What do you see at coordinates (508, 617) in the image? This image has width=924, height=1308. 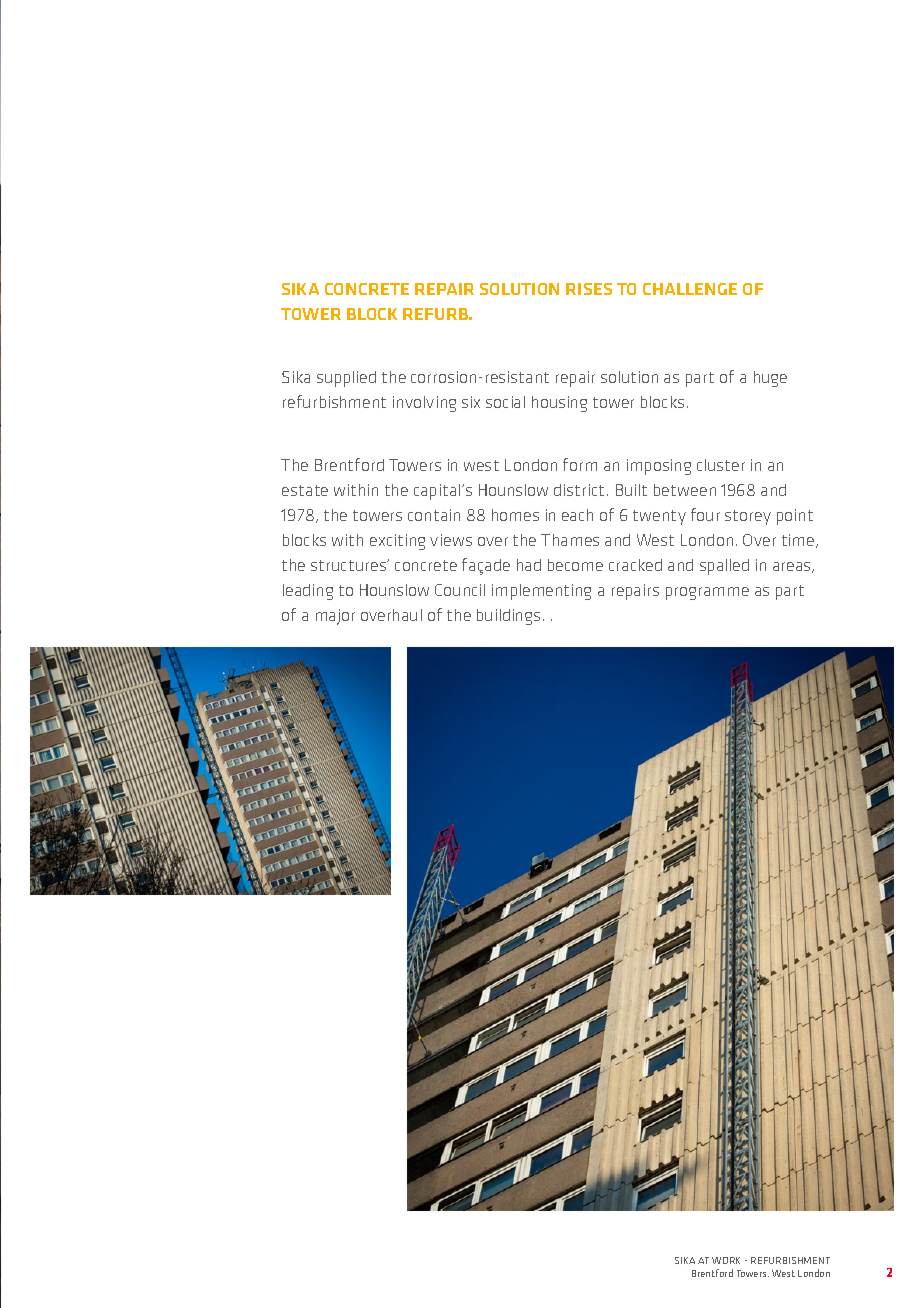 I see `buildings` at bounding box center [508, 617].
